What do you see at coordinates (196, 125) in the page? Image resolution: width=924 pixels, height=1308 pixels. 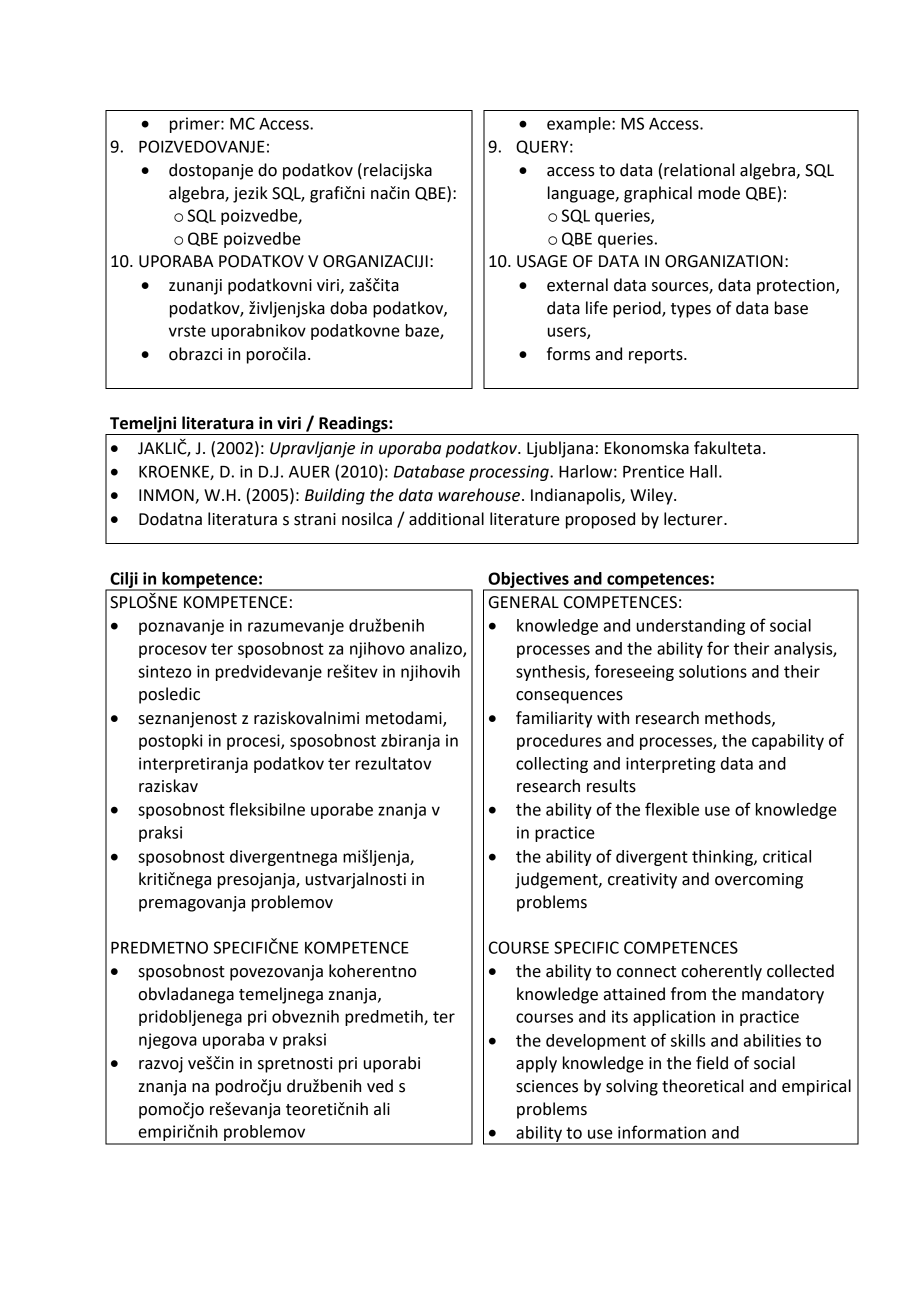 I see `primer` at bounding box center [196, 125].
